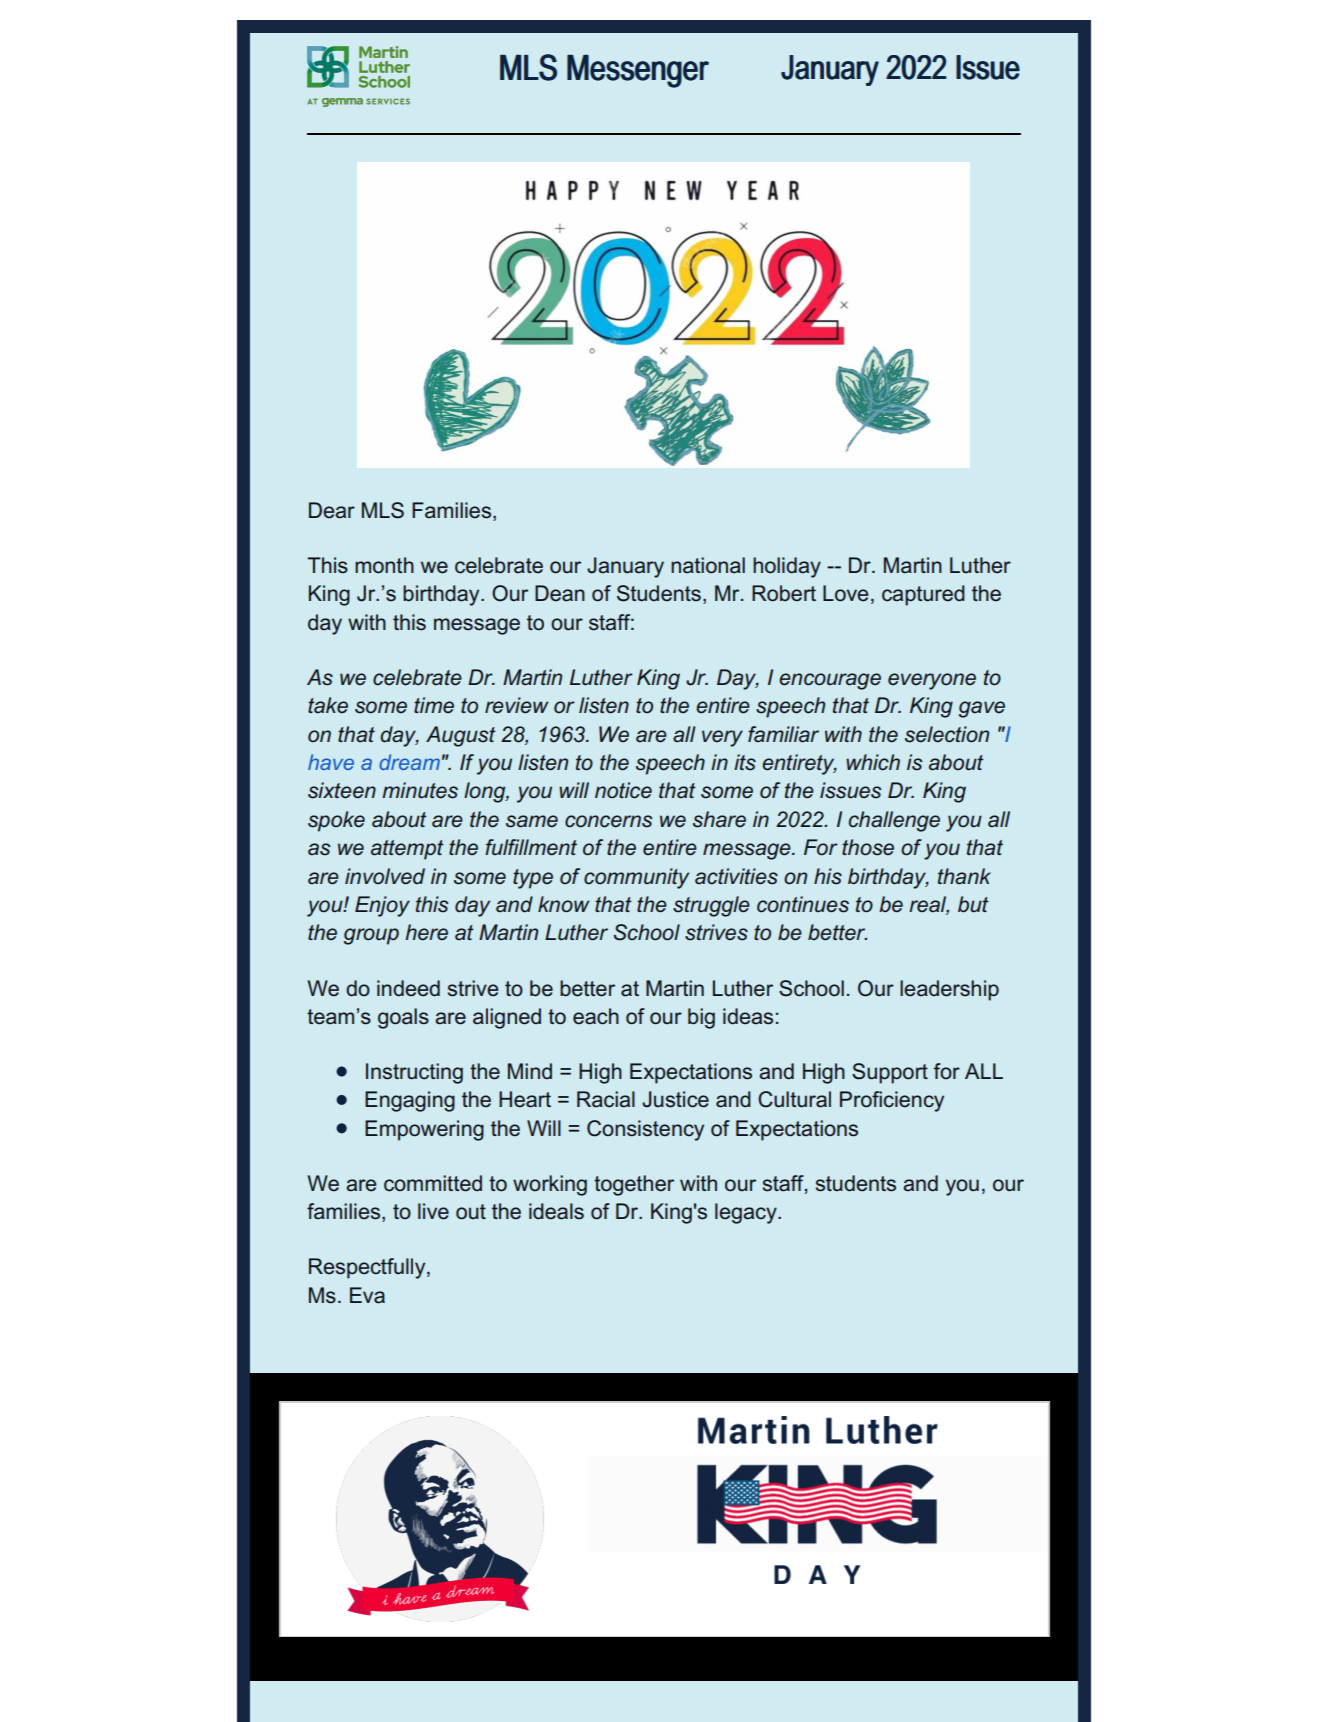  What do you see at coordinates (408, 988) in the page?
I see `indeed` at bounding box center [408, 988].
